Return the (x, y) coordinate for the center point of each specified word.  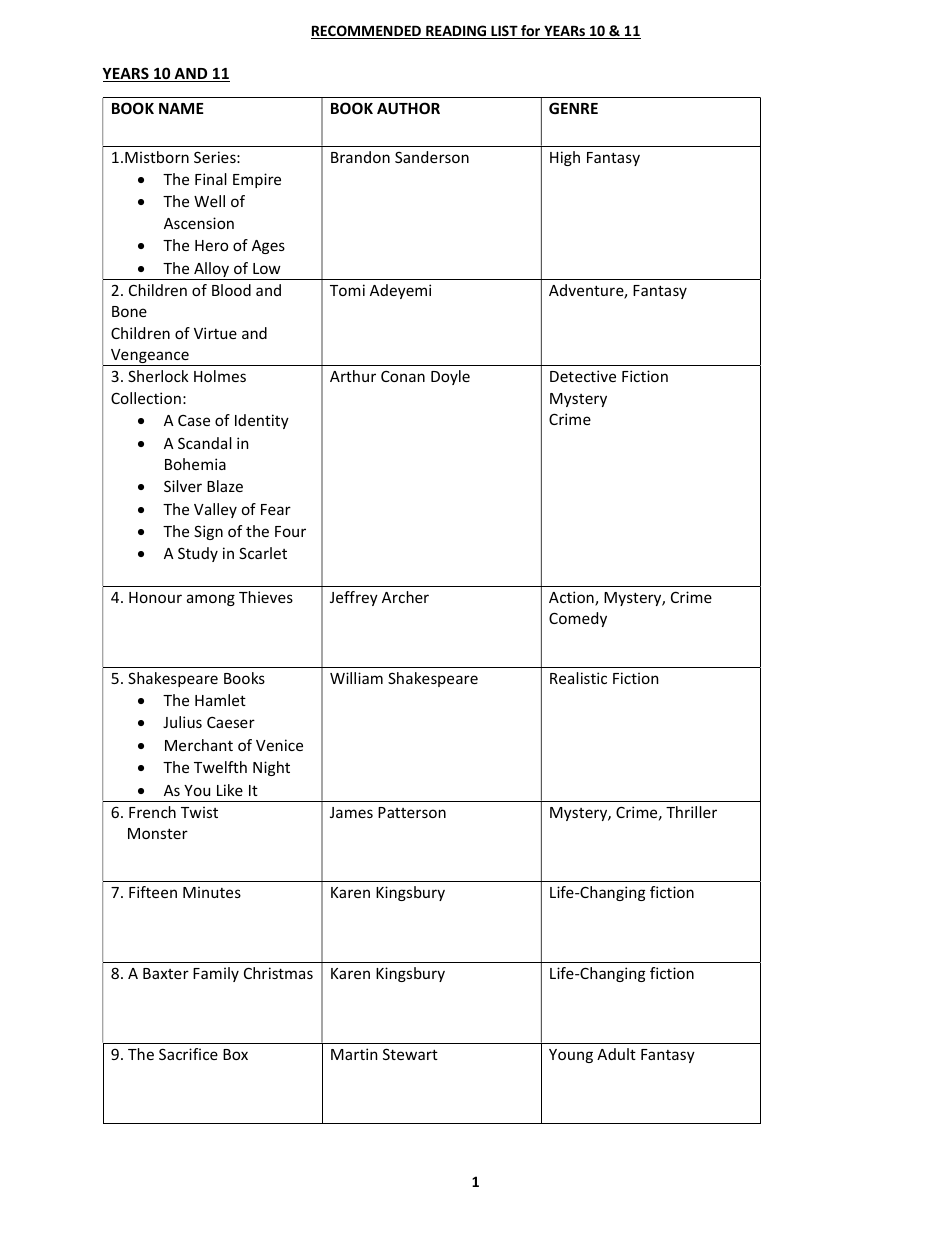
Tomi (347, 290)
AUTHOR (408, 108)
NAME (181, 108)
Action (572, 598)
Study (198, 554)
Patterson (412, 812)
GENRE (573, 108)
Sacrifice (188, 1054)
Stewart (410, 1054)
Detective (583, 376)
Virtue (215, 333)
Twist (199, 812)
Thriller (691, 812)
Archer (405, 597)
